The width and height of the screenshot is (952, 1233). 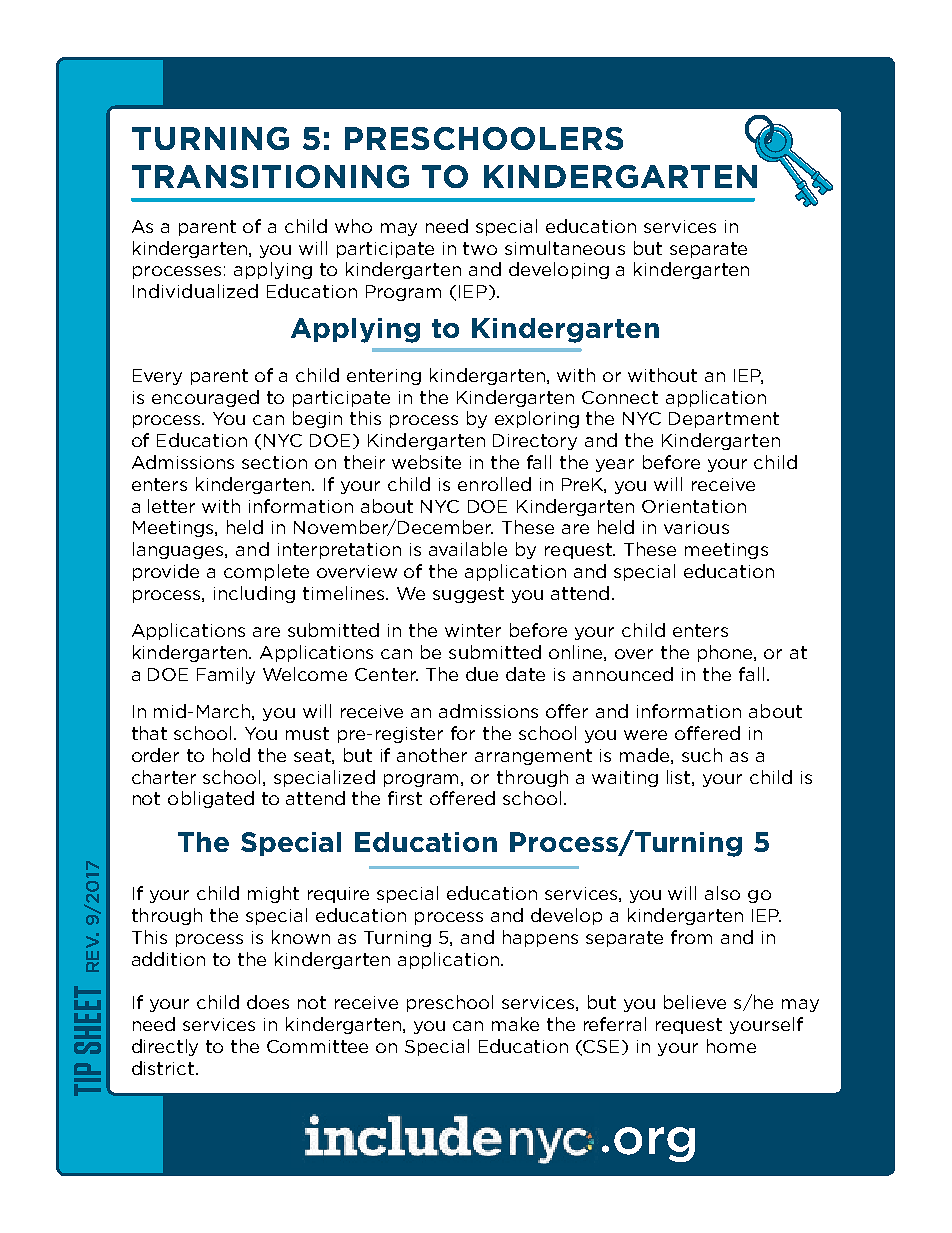 What do you see at coordinates (623, 674) in the screenshot?
I see `announced` at bounding box center [623, 674].
